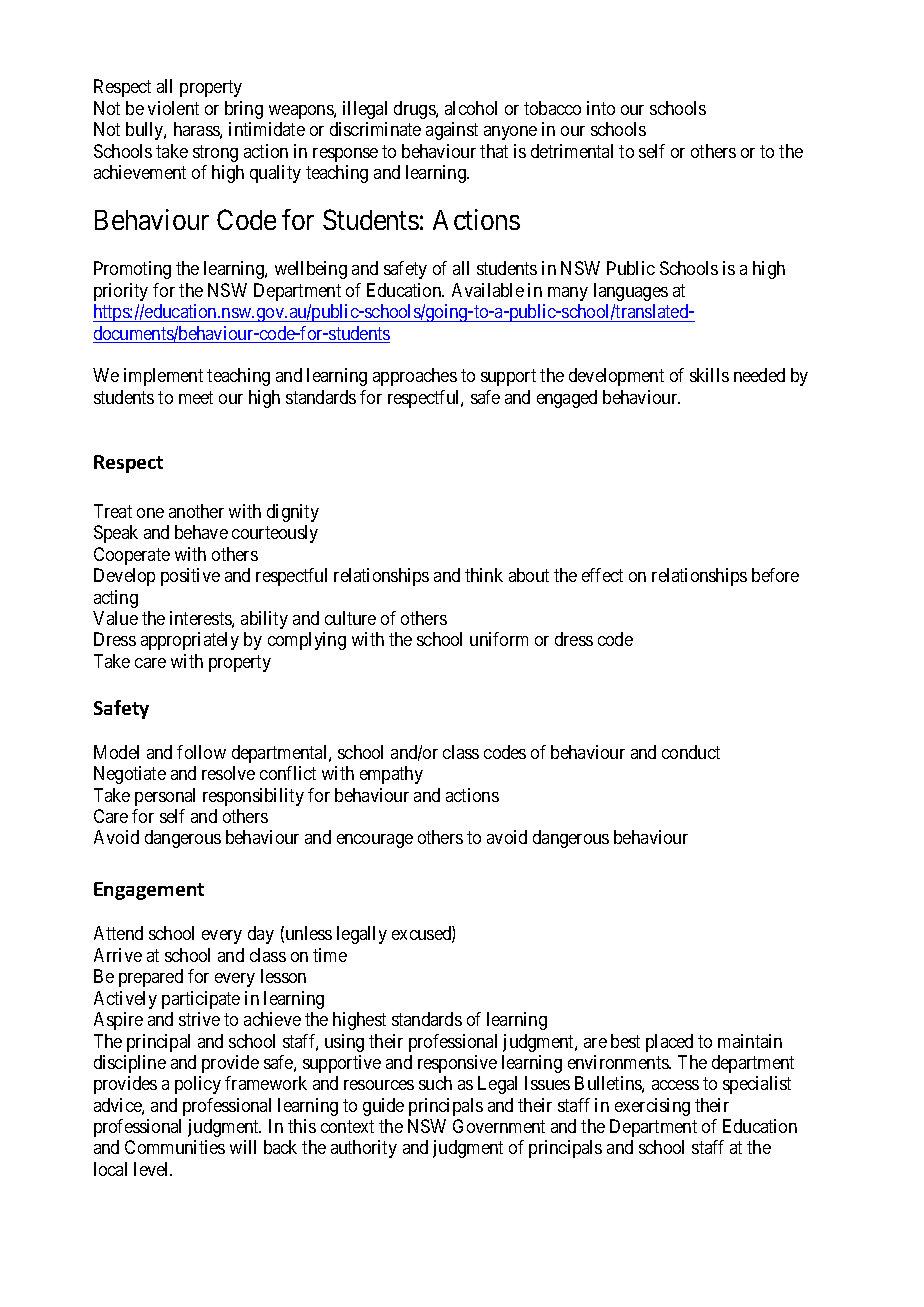  I want to click on before, so click(775, 575).
